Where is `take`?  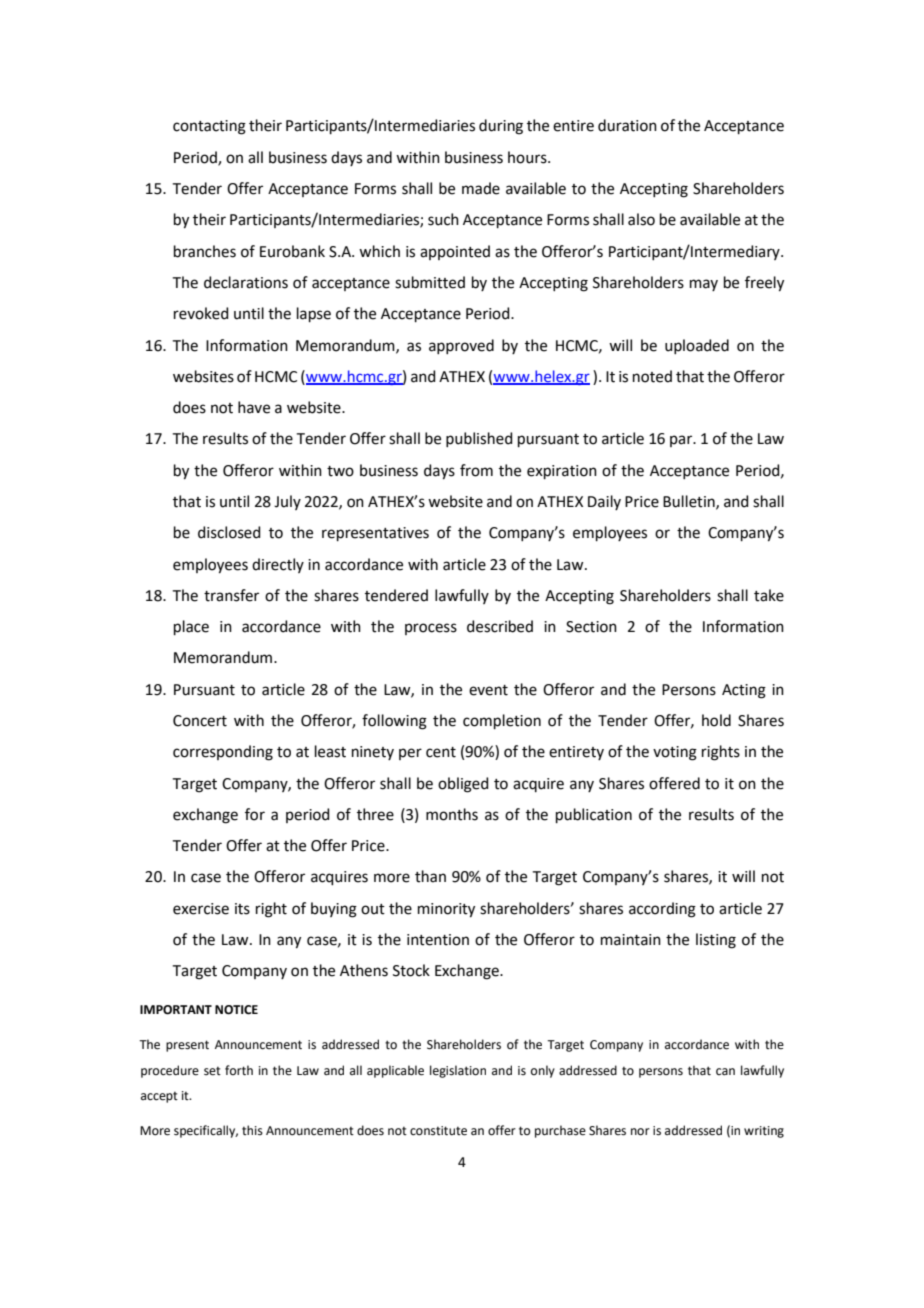 take is located at coordinates (769, 595).
